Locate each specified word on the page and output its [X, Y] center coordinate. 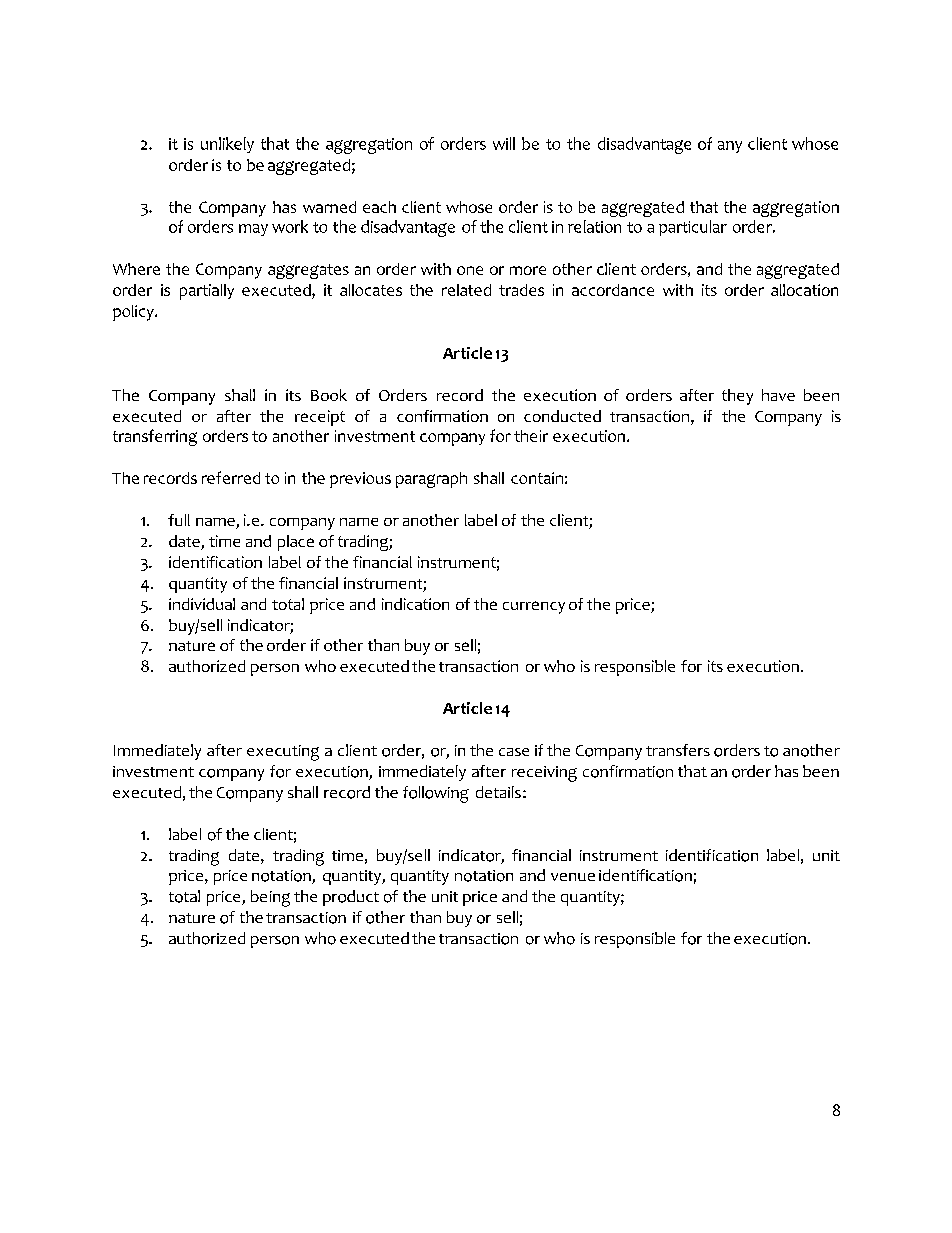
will [504, 143]
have [778, 395]
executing [283, 753]
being [270, 898]
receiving [544, 774]
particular [693, 228]
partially [207, 292]
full [179, 520]
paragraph [431, 480]
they [737, 397]
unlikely [227, 145]
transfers [678, 750]
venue [573, 877]
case [514, 752]
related [466, 290]
